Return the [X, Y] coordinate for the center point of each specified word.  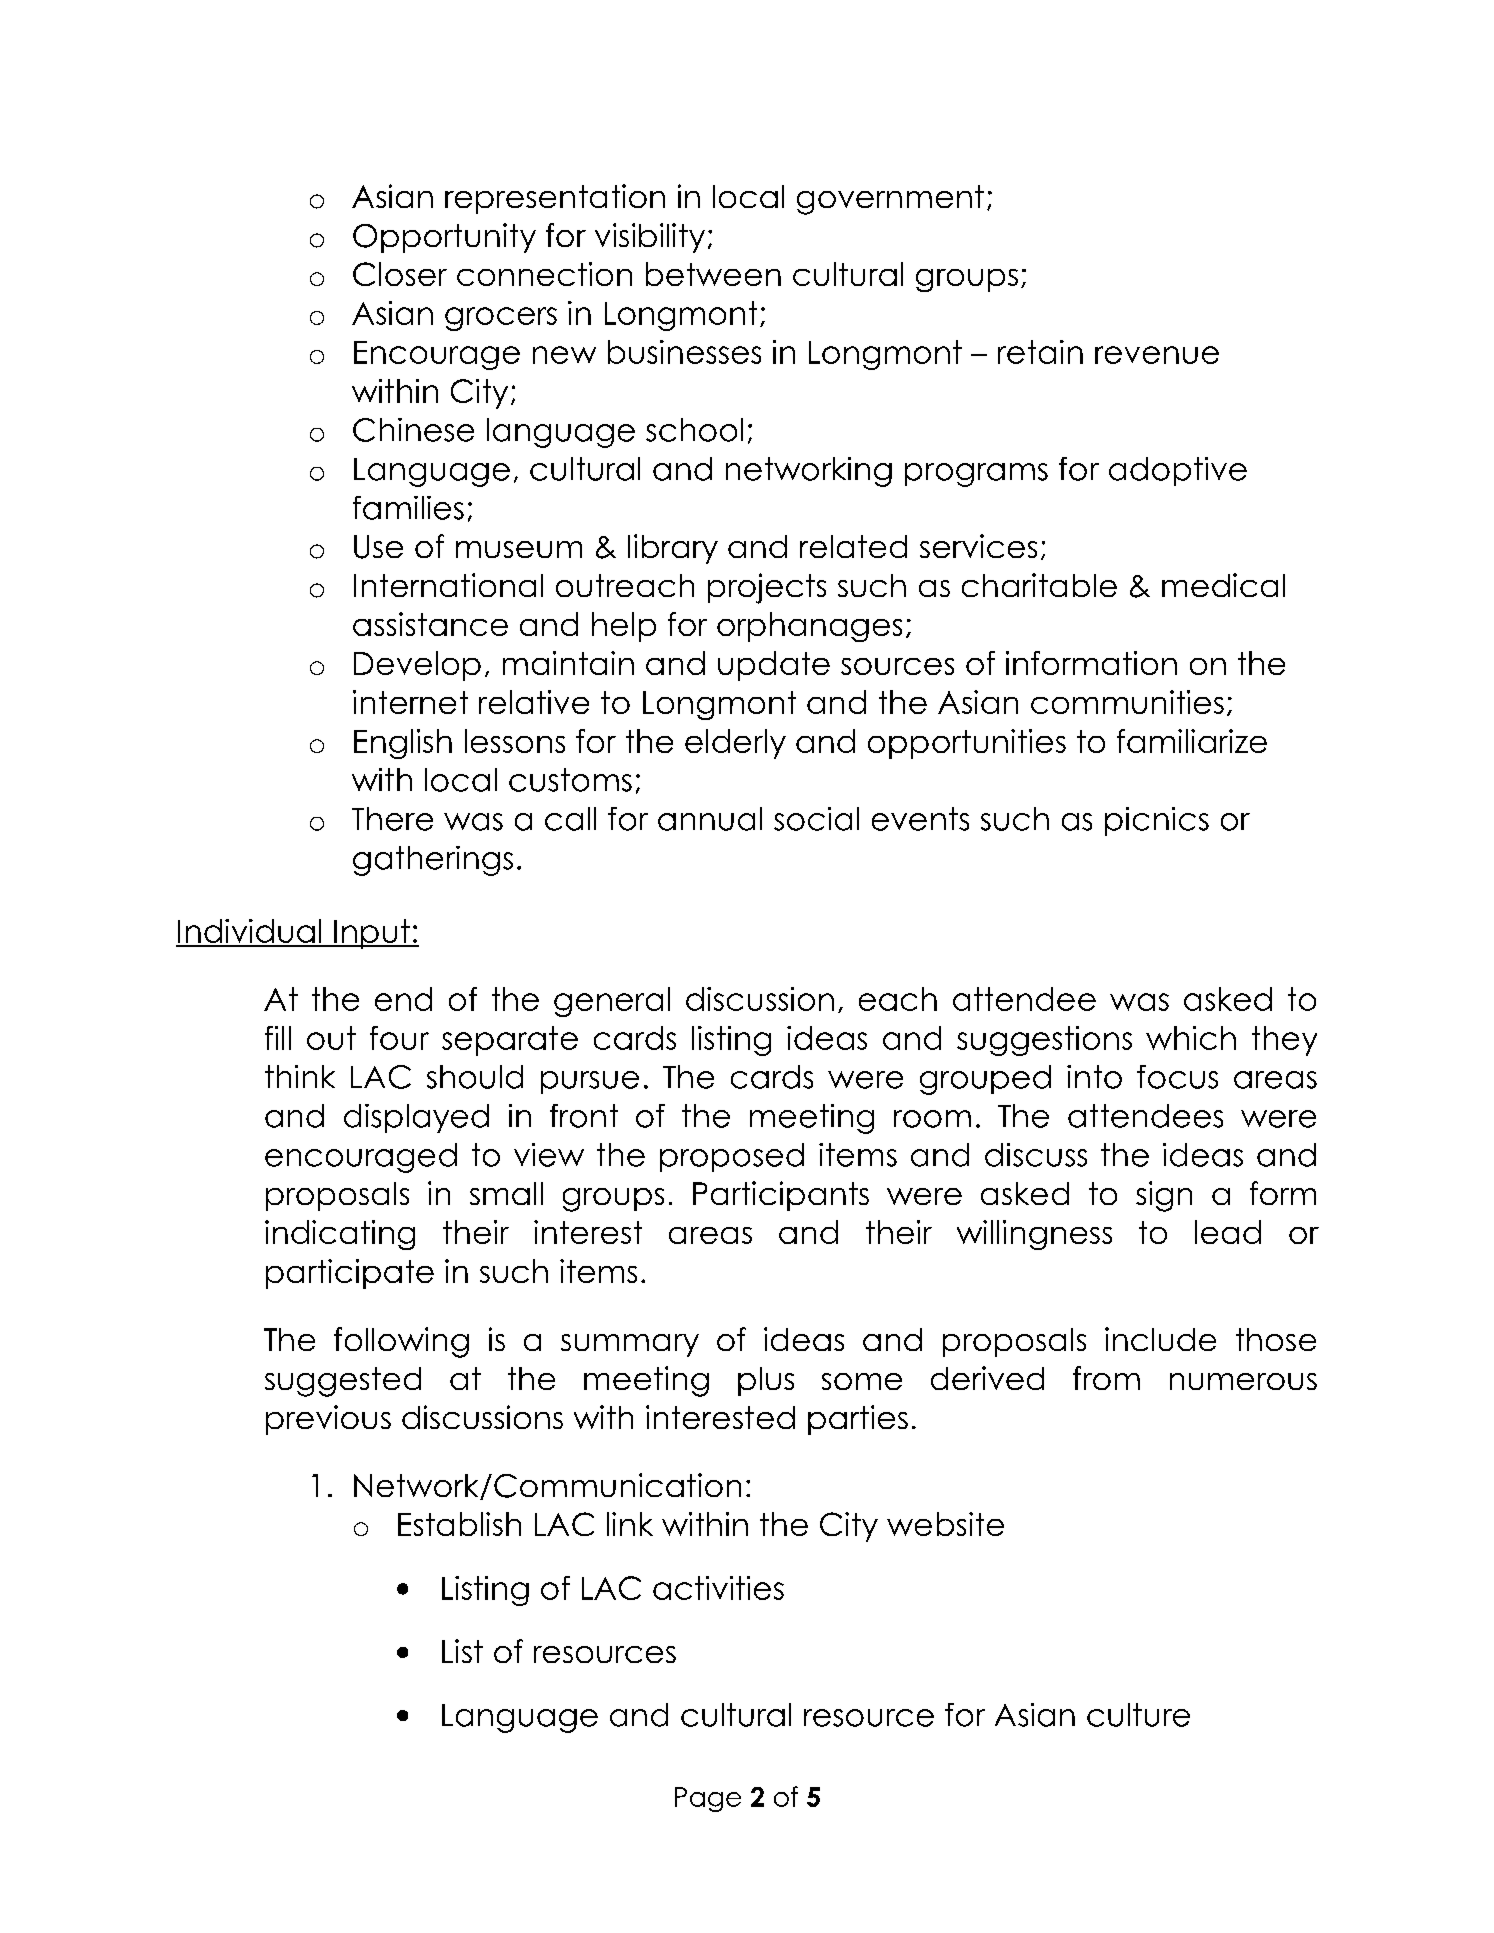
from [1106, 1378]
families [408, 508]
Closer [400, 274]
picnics [1157, 821]
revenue [1157, 355]
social [816, 819]
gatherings [433, 861]
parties [858, 1420]
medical [1223, 585]
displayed [416, 1118]
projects [767, 588]
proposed [732, 1157]
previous [328, 1420]
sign [1164, 1196]
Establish [459, 1524]
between [713, 274]
